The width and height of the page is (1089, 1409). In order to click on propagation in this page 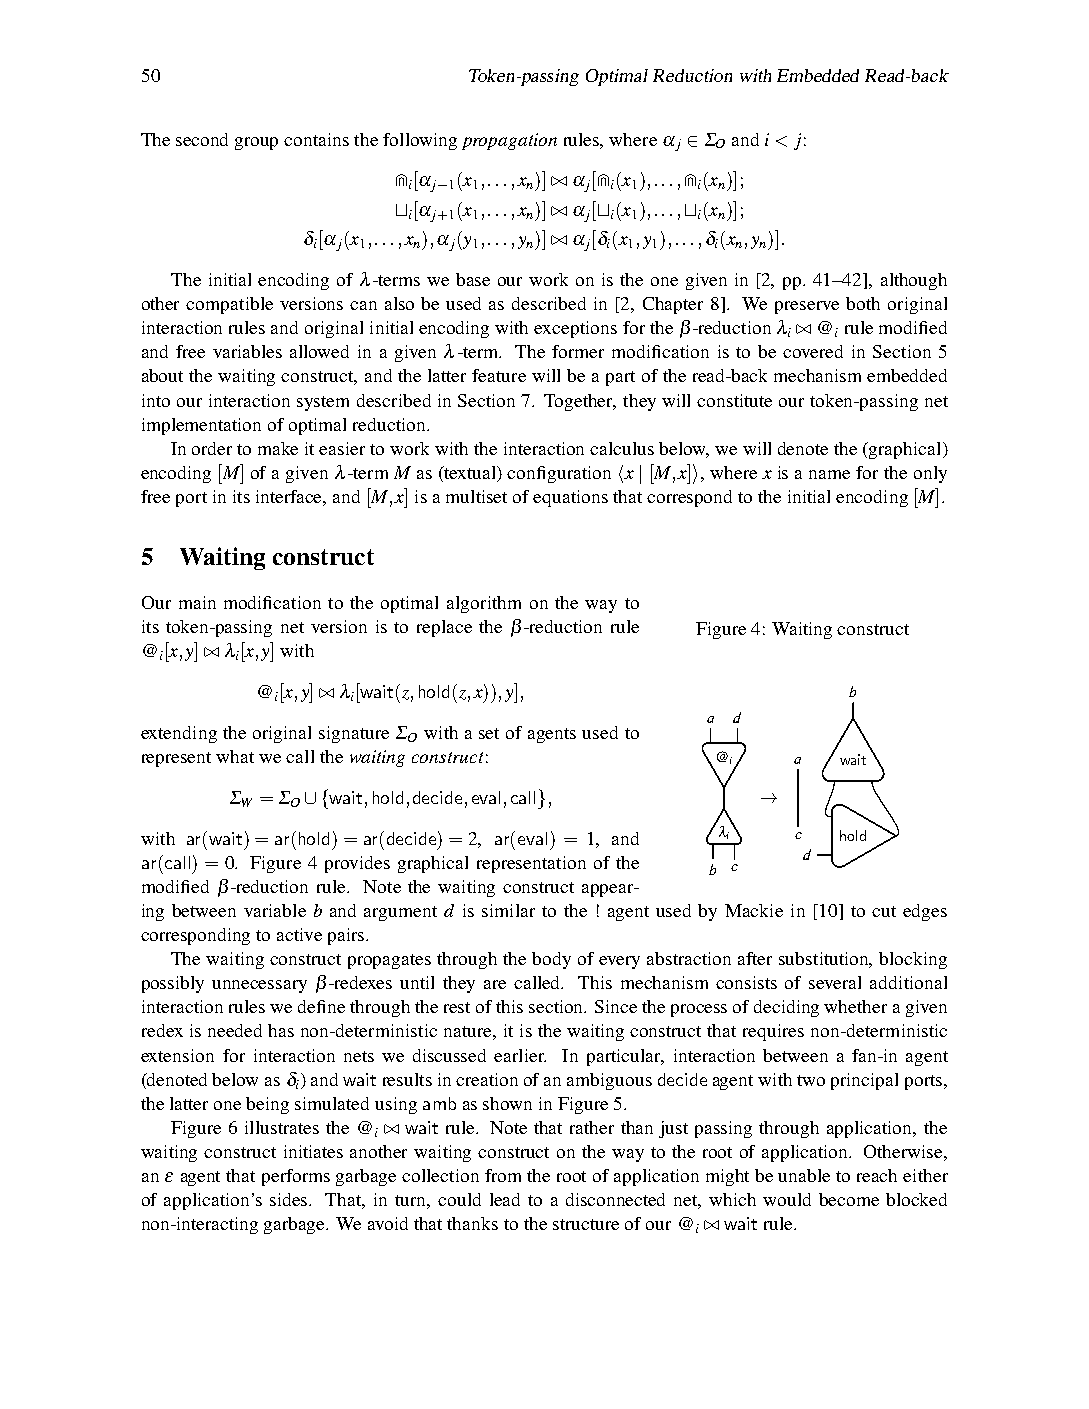, I will do `click(509, 141)`.
